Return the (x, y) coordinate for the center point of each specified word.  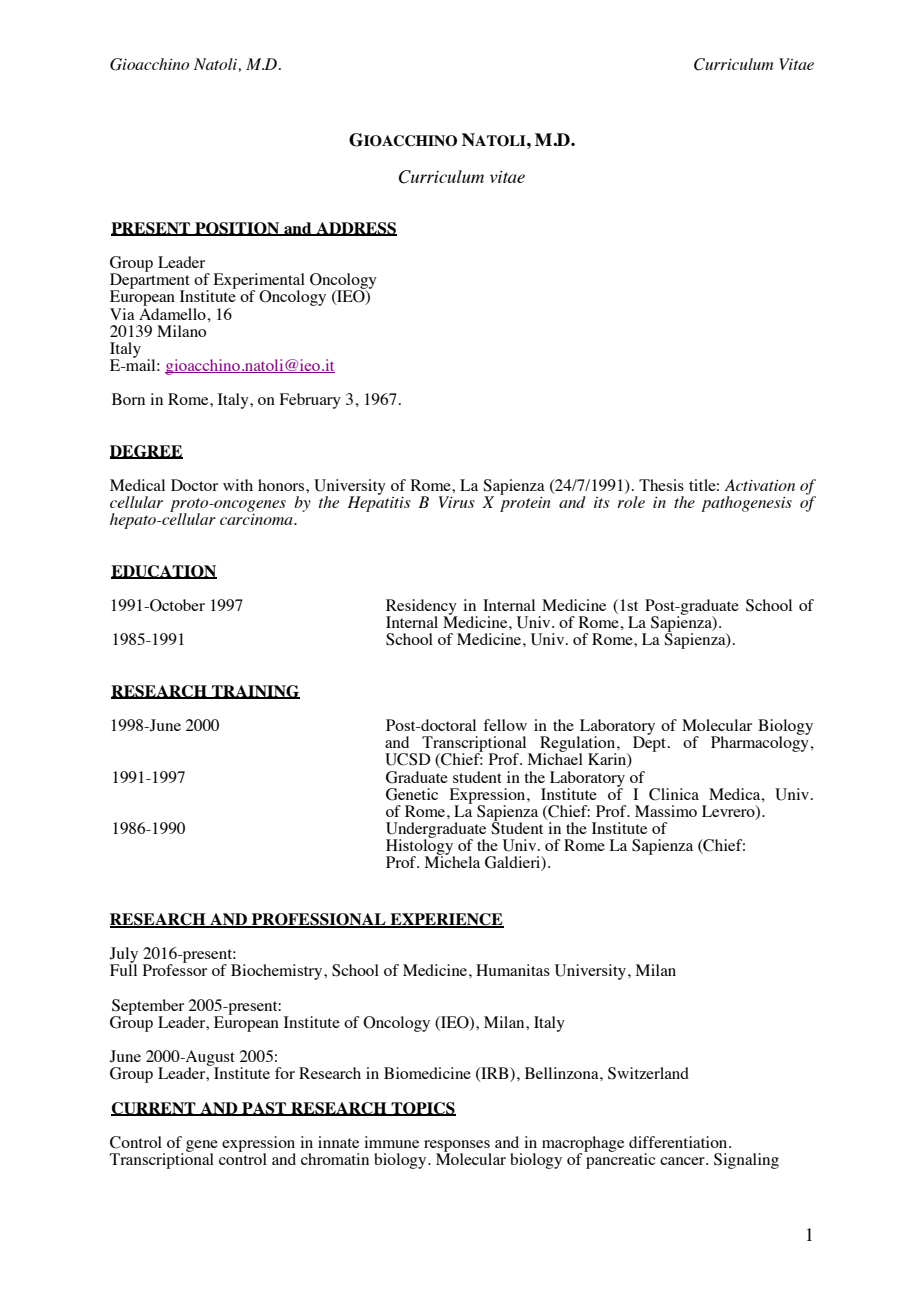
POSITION (237, 229)
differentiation (679, 1142)
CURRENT (154, 1109)
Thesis (661, 485)
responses (457, 1147)
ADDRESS (355, 229)
